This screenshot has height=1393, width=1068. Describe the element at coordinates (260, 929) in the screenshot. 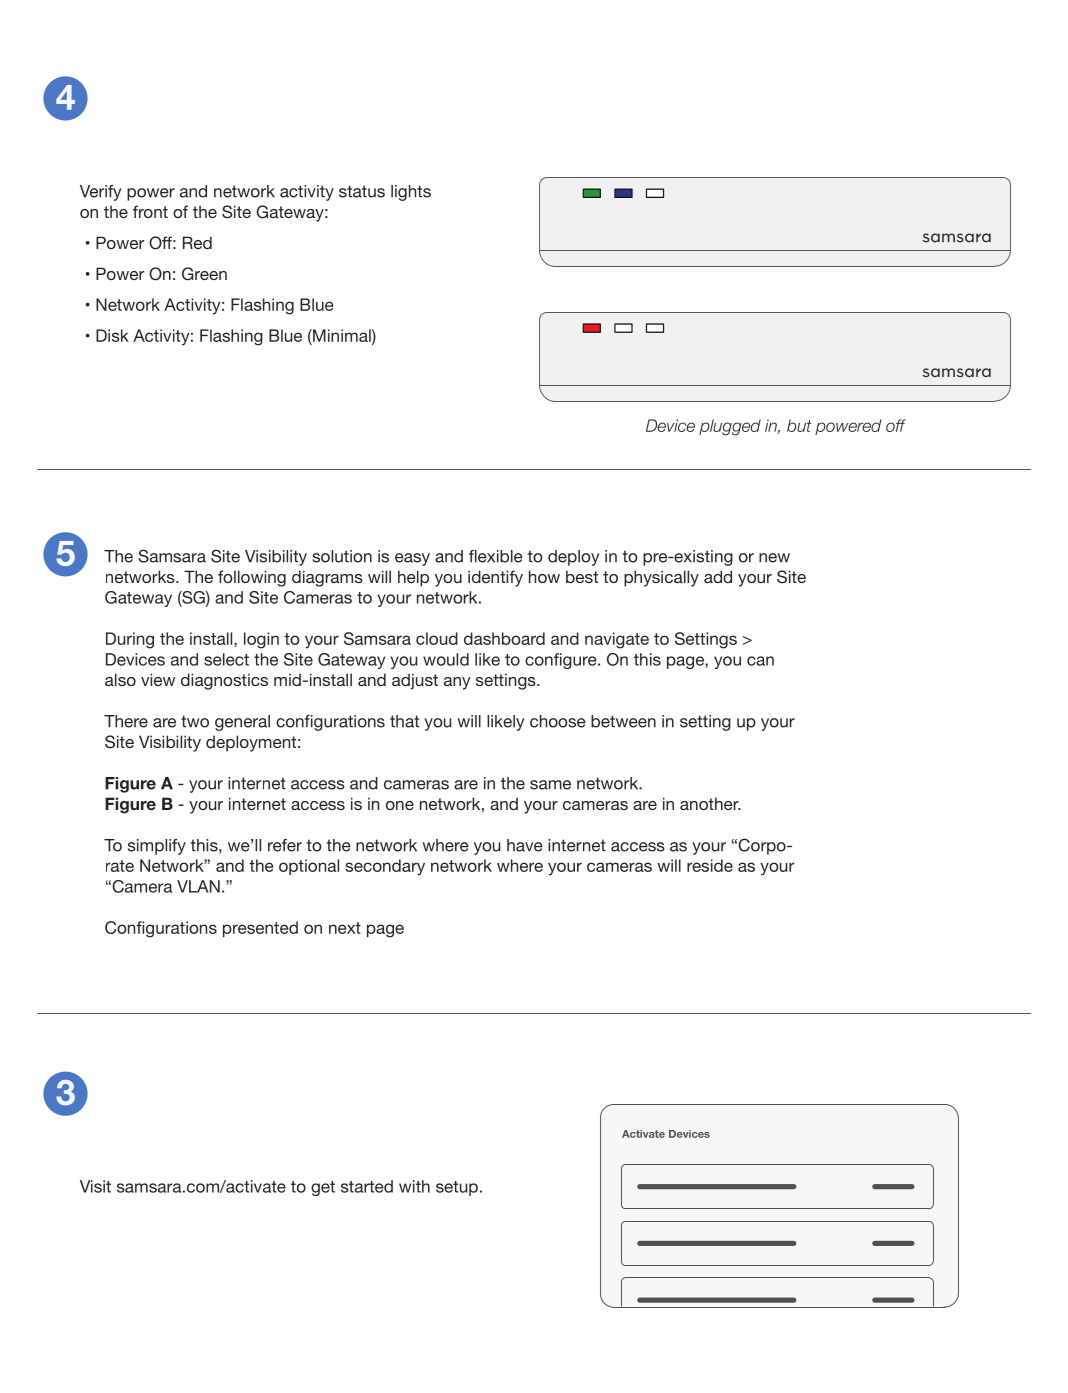

I see `presented` at that location.
